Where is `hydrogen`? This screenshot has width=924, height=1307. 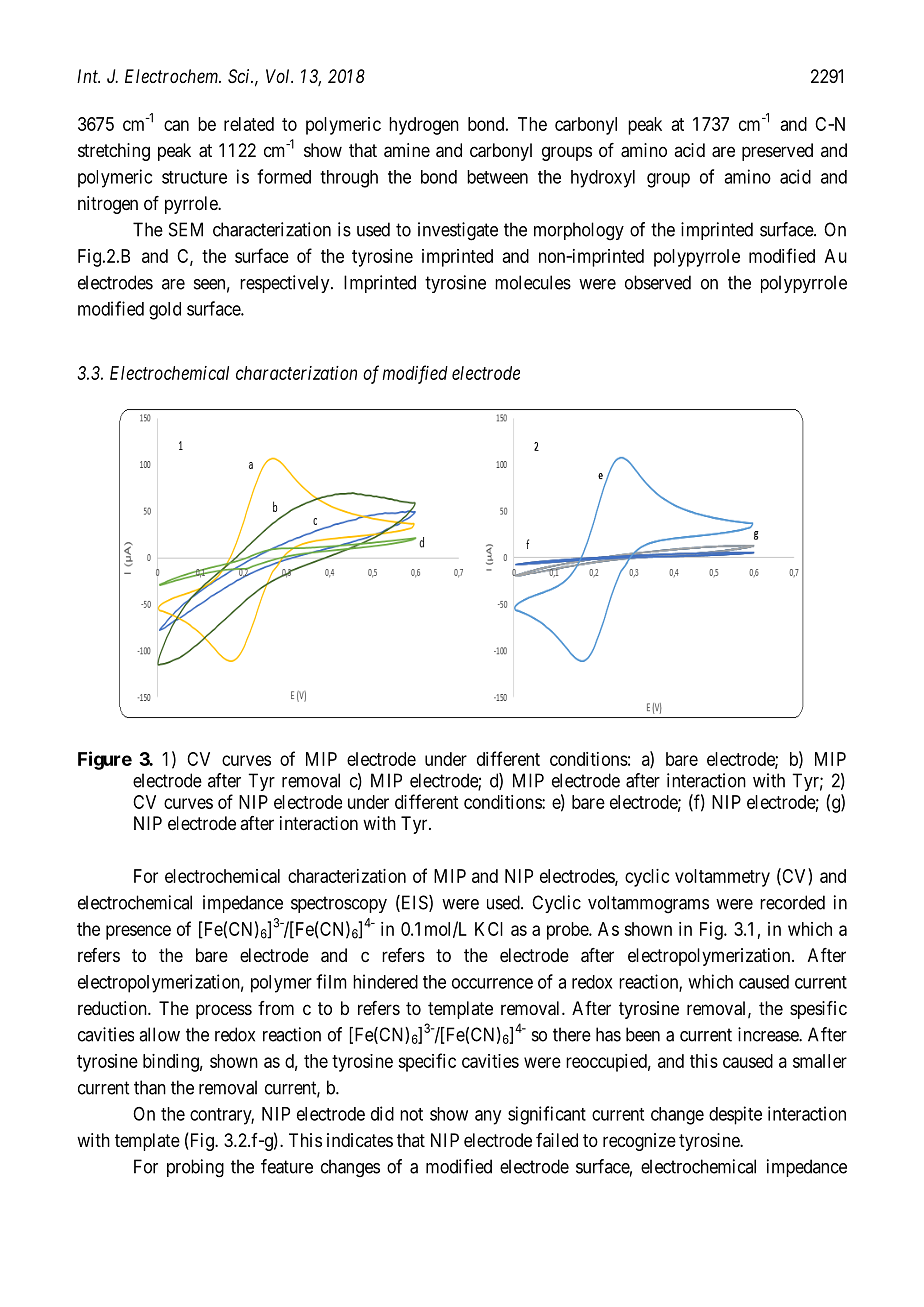 hydrogen is located at coordinates (424, 126).
